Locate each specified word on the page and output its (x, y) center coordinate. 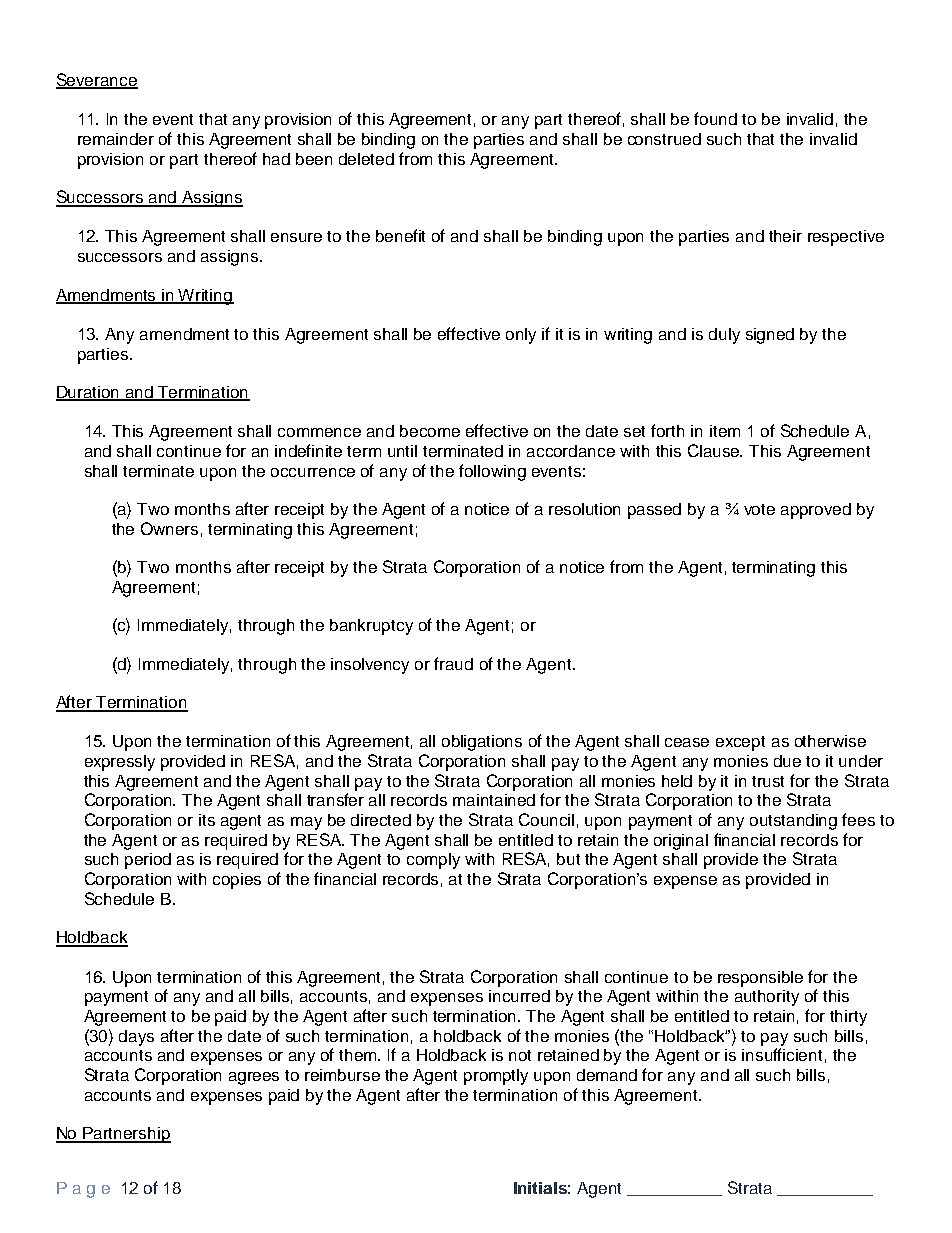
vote (759, 509)
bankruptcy (371, 627)
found (715, 118)
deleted (366, 159)
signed (770, 336)
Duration (89, 393)
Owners (169, 528)
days (136, 1038)
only (521, 336)
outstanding (793, 822)
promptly (496, 1077)
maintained (494, 800)
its (207, 820)
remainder (116, 139)
